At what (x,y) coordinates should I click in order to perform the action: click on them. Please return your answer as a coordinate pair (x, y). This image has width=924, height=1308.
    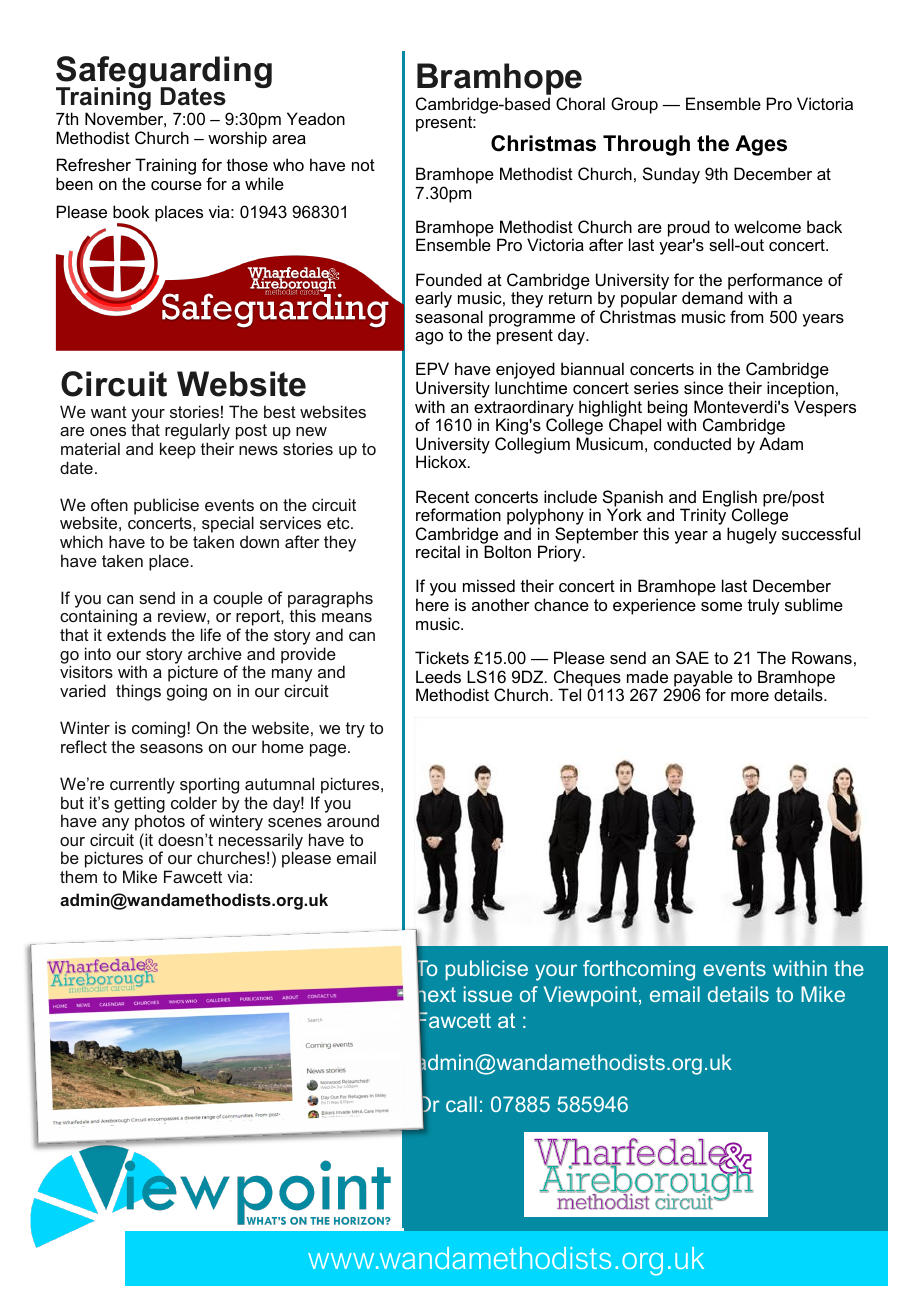
    Looking at the image, I should click on (78, 876).
